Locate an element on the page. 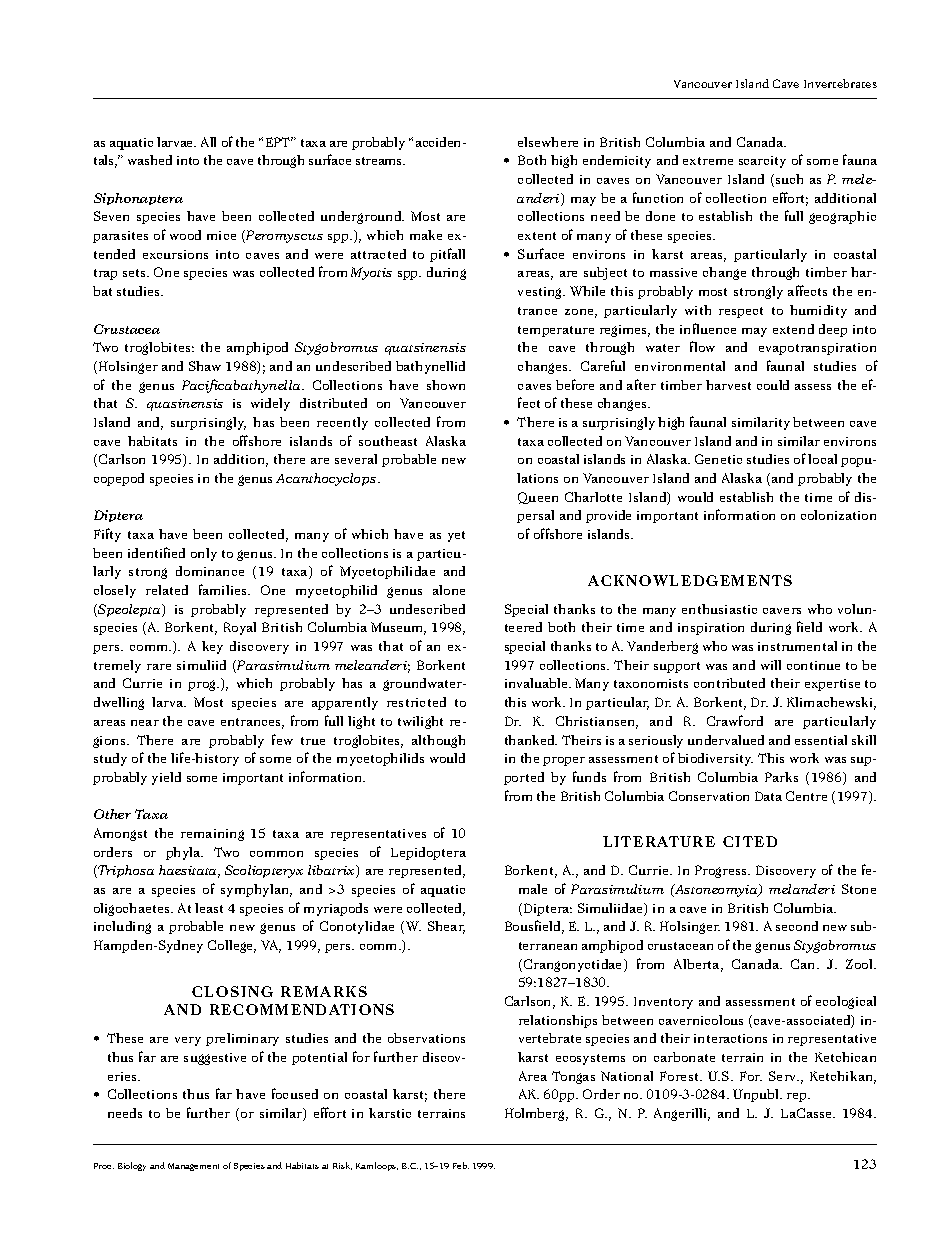 Image resolution: width=952 pixels, height=1233 pixels. Data is located at coordinates (768, 796).
